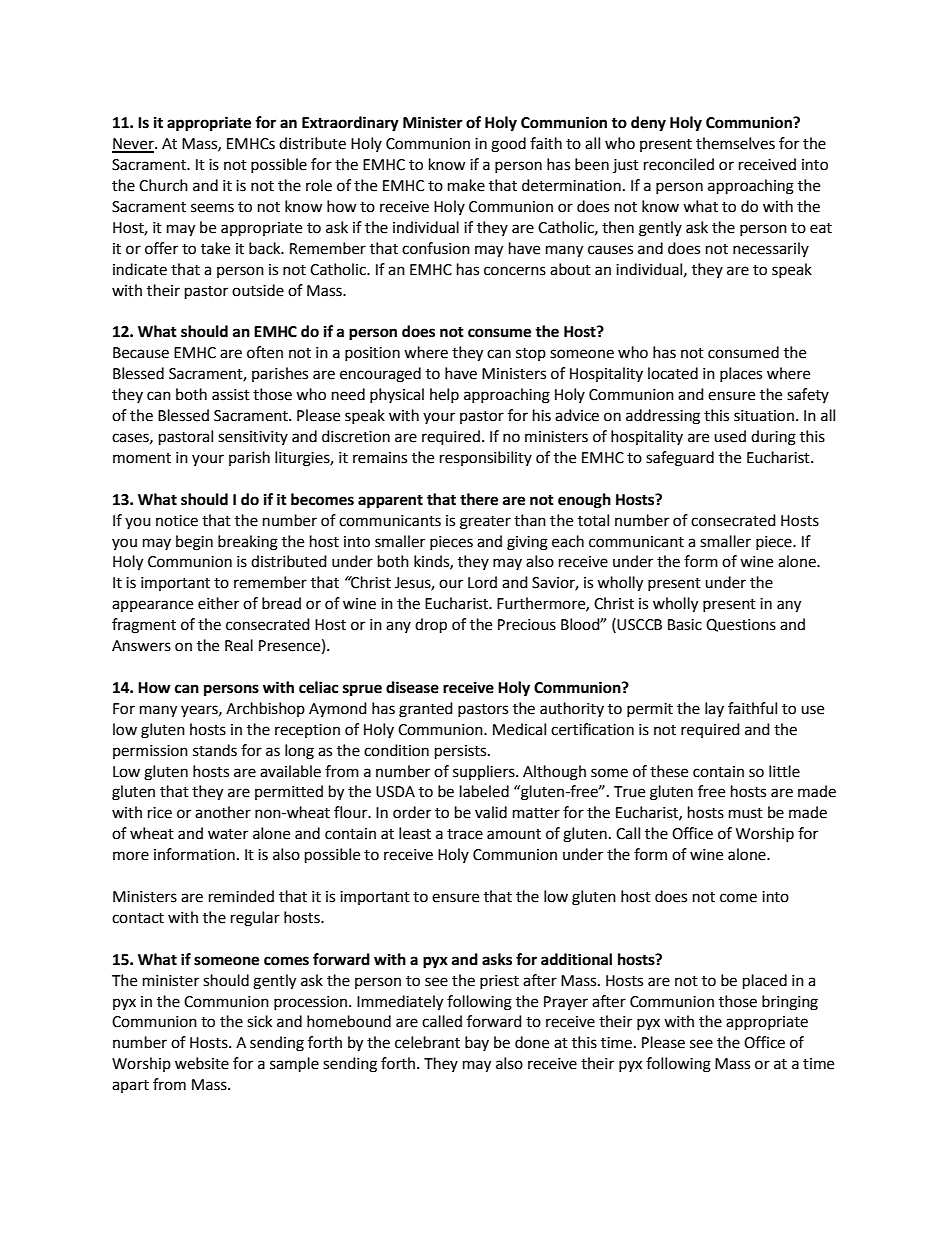 The height and width of the image is (1233, 952). I want to click on themselves, so click(735, 143).
